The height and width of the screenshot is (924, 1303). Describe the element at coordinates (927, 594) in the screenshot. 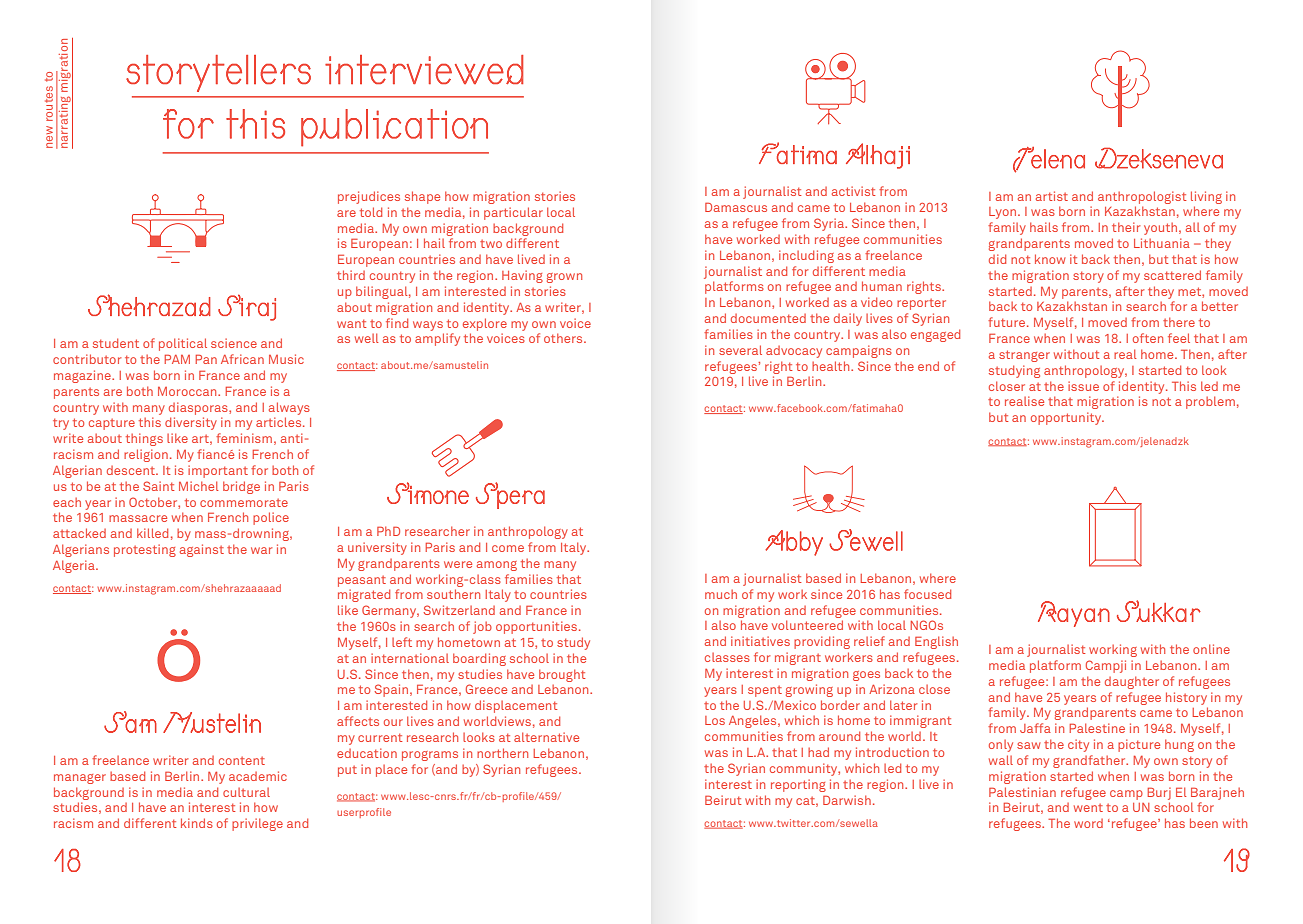

I see `focused` at that location.
